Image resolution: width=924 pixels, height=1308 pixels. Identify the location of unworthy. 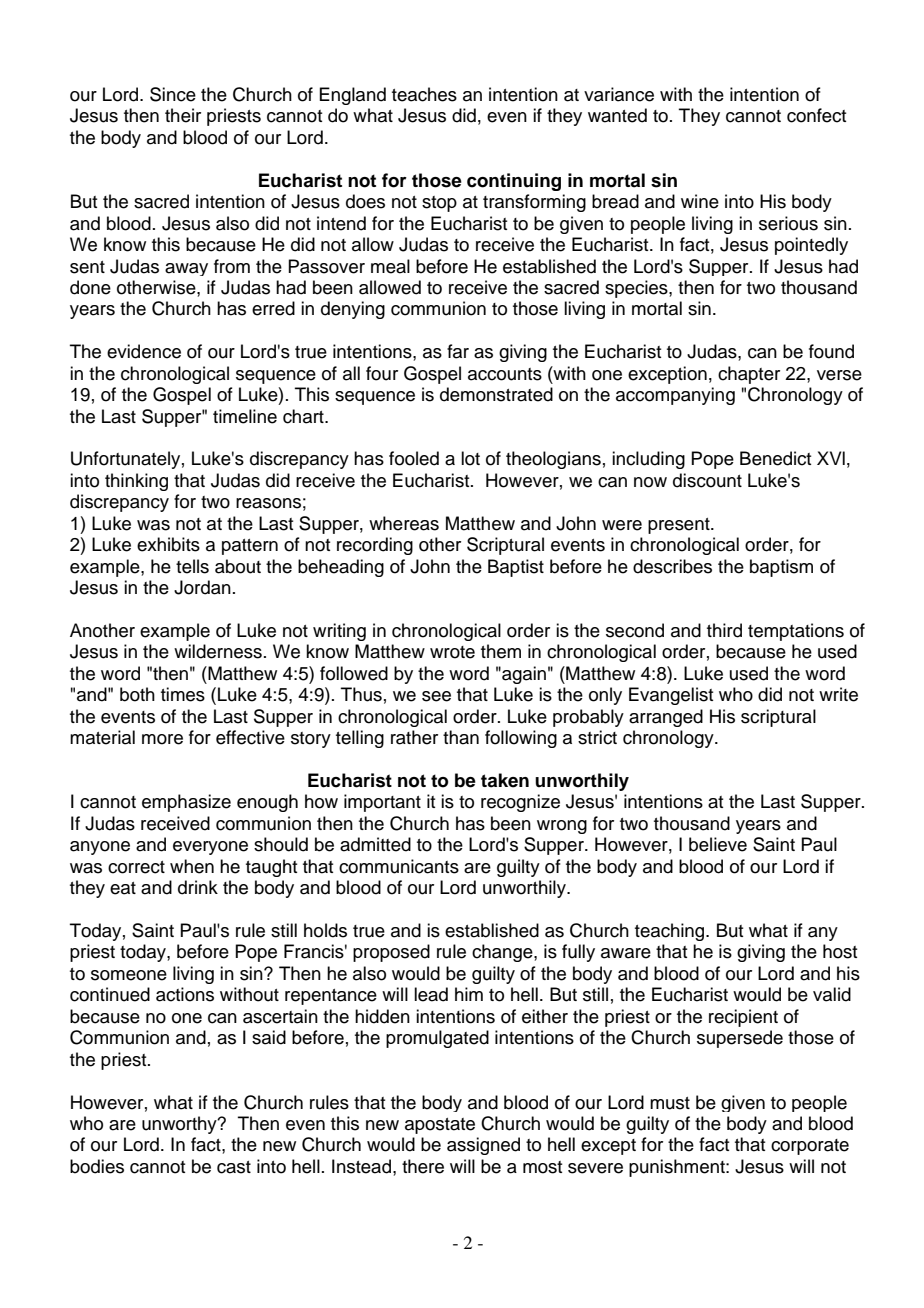
(180, 1125).
